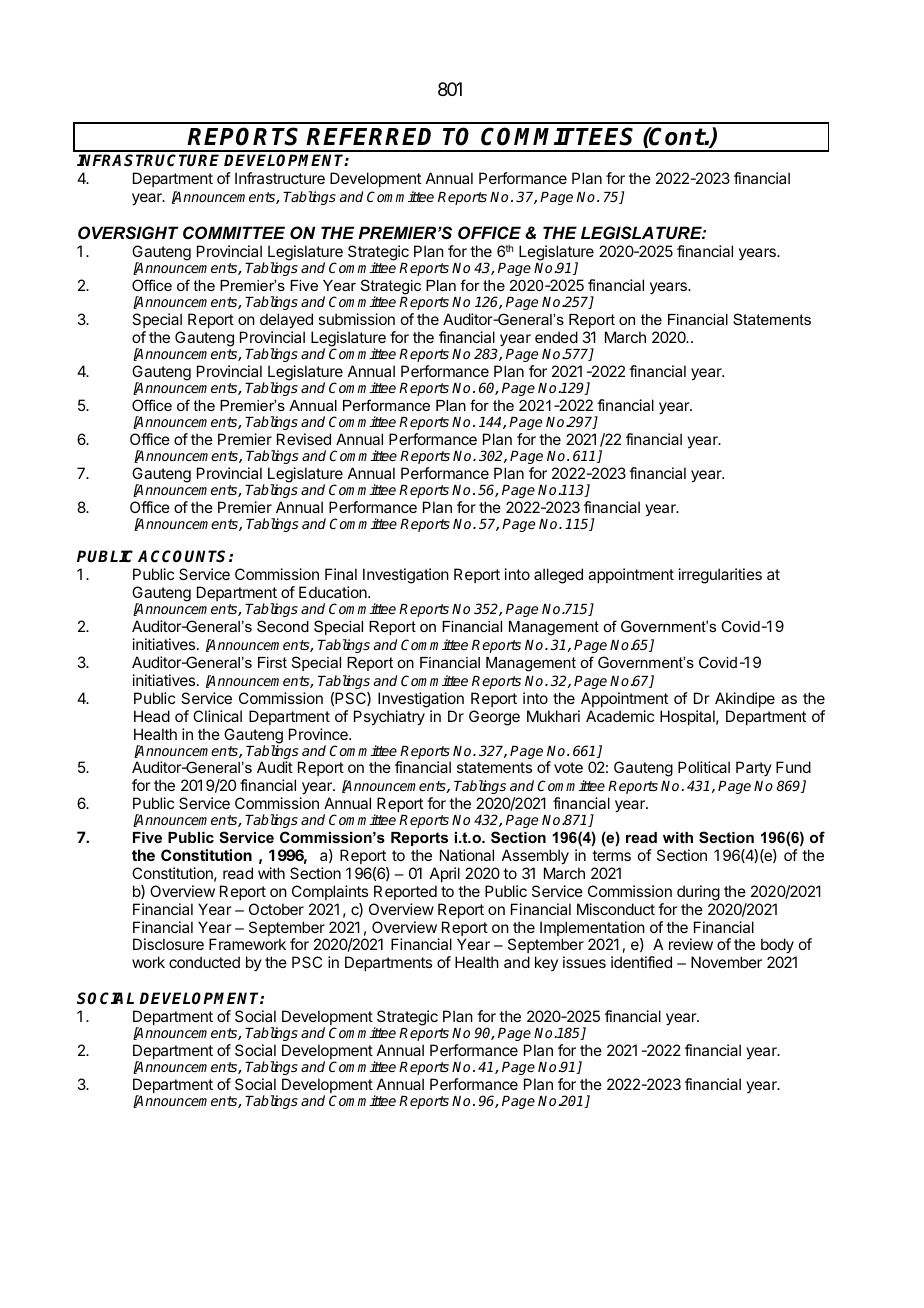 The height and width of the page is (1308, 924). I want to click on delayed, so click(286, 321).
